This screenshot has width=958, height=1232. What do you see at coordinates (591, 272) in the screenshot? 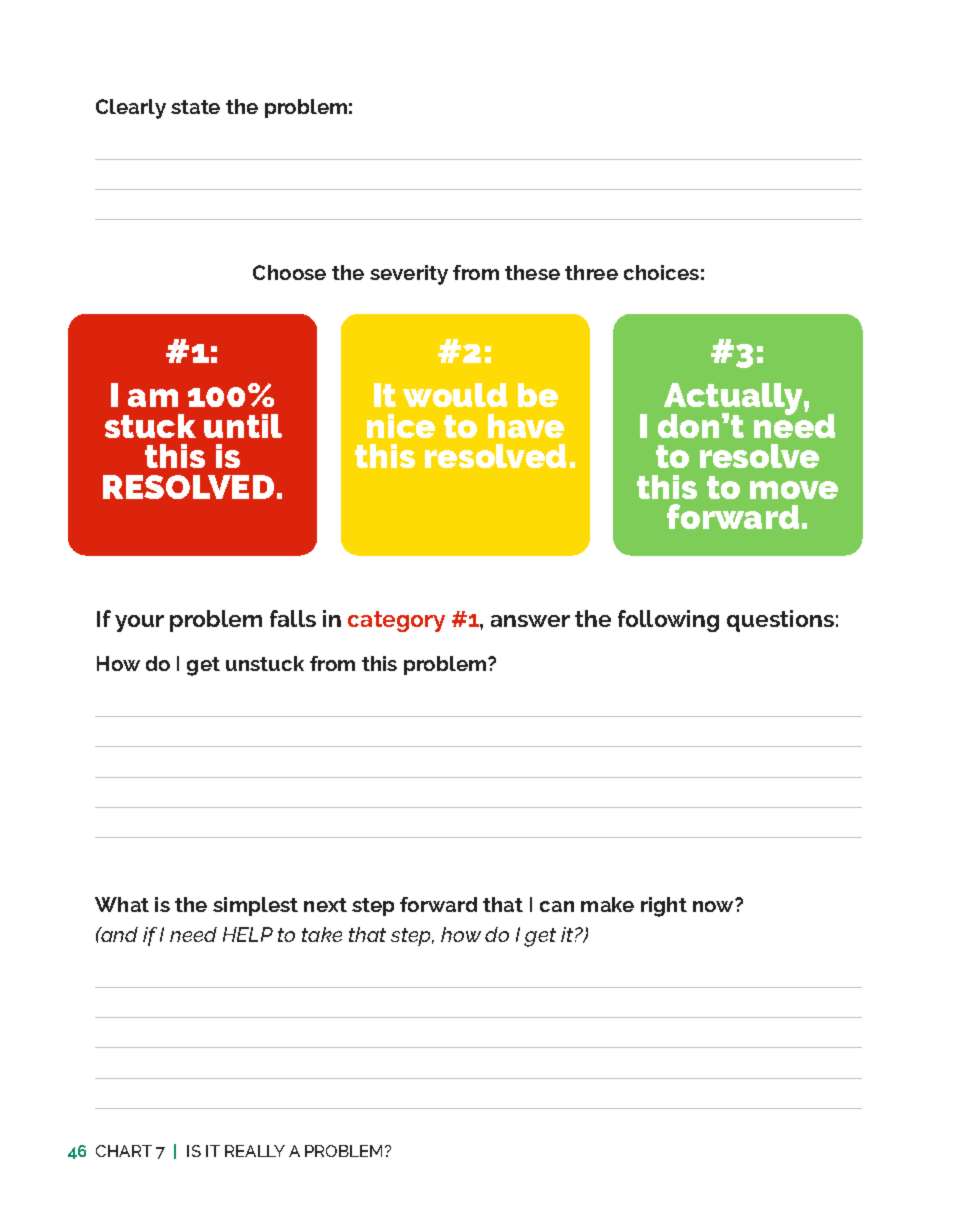
I see `three` at bounding box center [591, 272].
